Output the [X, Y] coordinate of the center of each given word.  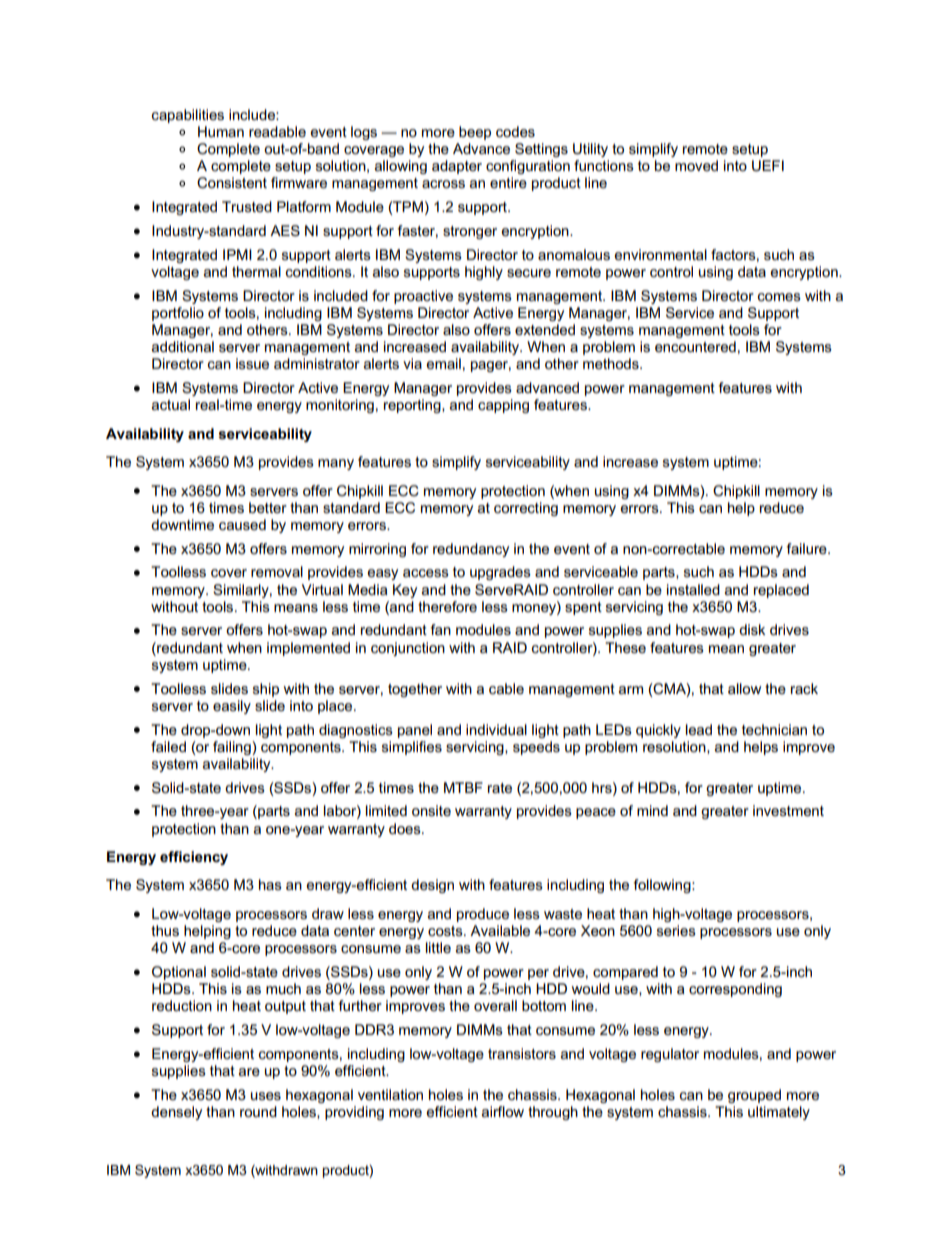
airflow [503, 1111]
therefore [447, 606]
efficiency [194, 858]
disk [752, 629]
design [432, 886]
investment [788, 810]
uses [266, 1096]
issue [252, 363]
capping [503, 406]
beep [475, 133]
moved [696, 165]
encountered [695, 346]
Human [221, 131]
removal [277, 571]
